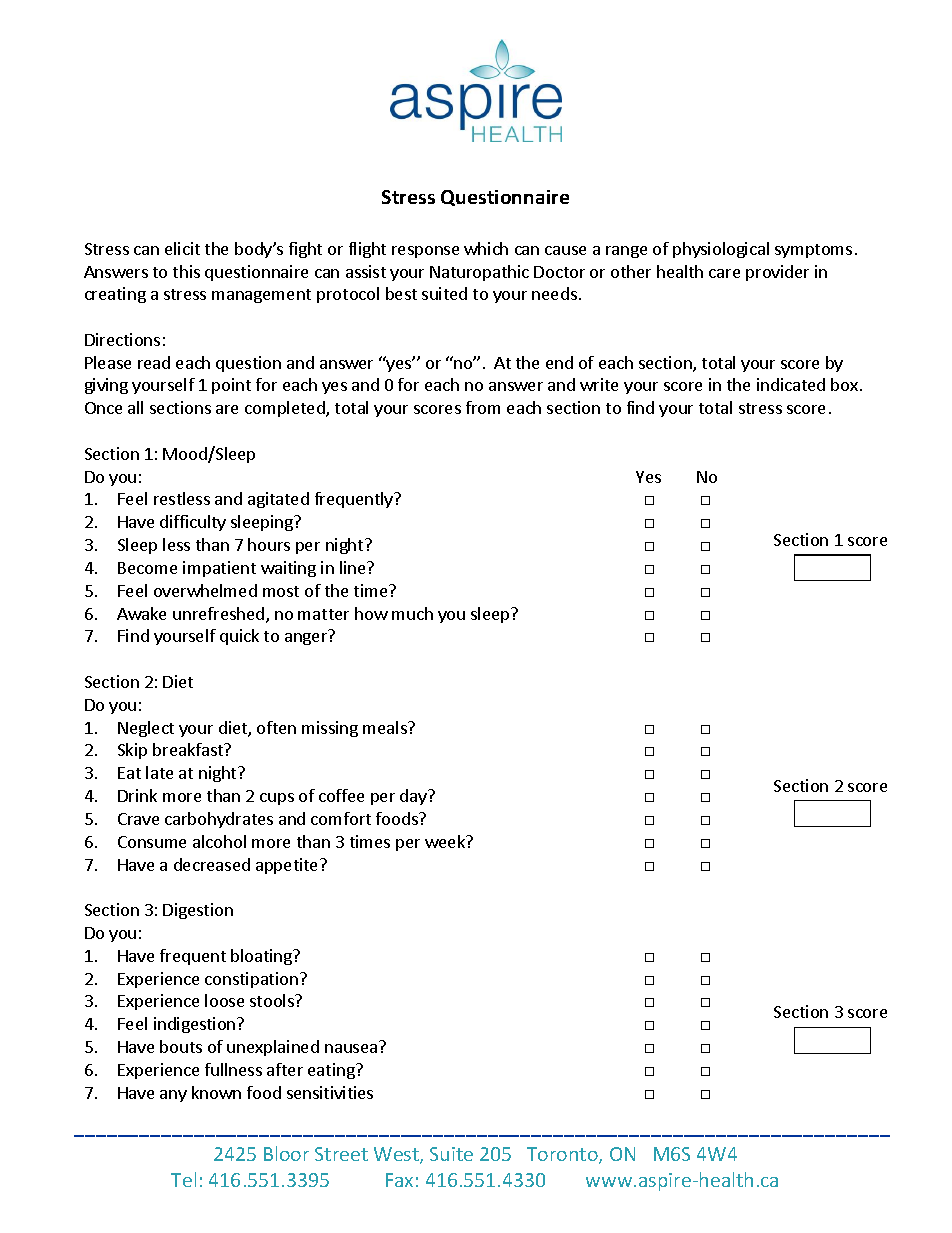  What do you see at coordinates (386, 727) in the page?
I see `meals` at bounding box center [386, 727].
